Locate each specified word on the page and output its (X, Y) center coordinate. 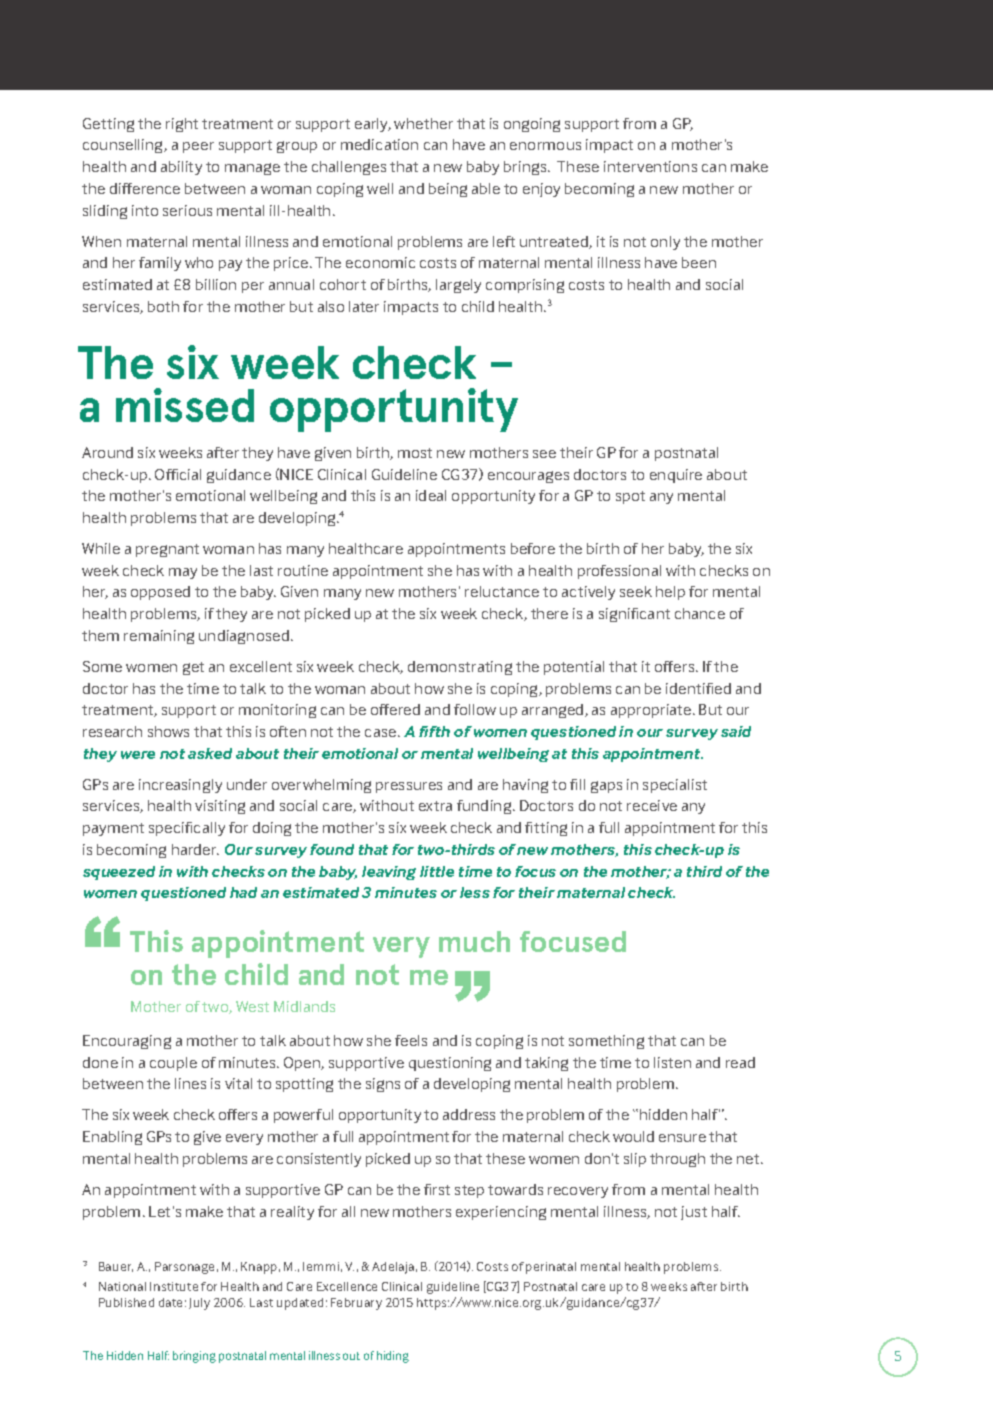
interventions (650, 166)
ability (181, 168)
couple (173, 1064)
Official (178, 474)
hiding (393, 1357)
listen (672, 1062)
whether (423, 123)
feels (411, 1040)
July (199, 1304)
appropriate (652, 711)
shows (168, 731)
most (415, 453)
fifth (434, 731)
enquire (676, 476)
